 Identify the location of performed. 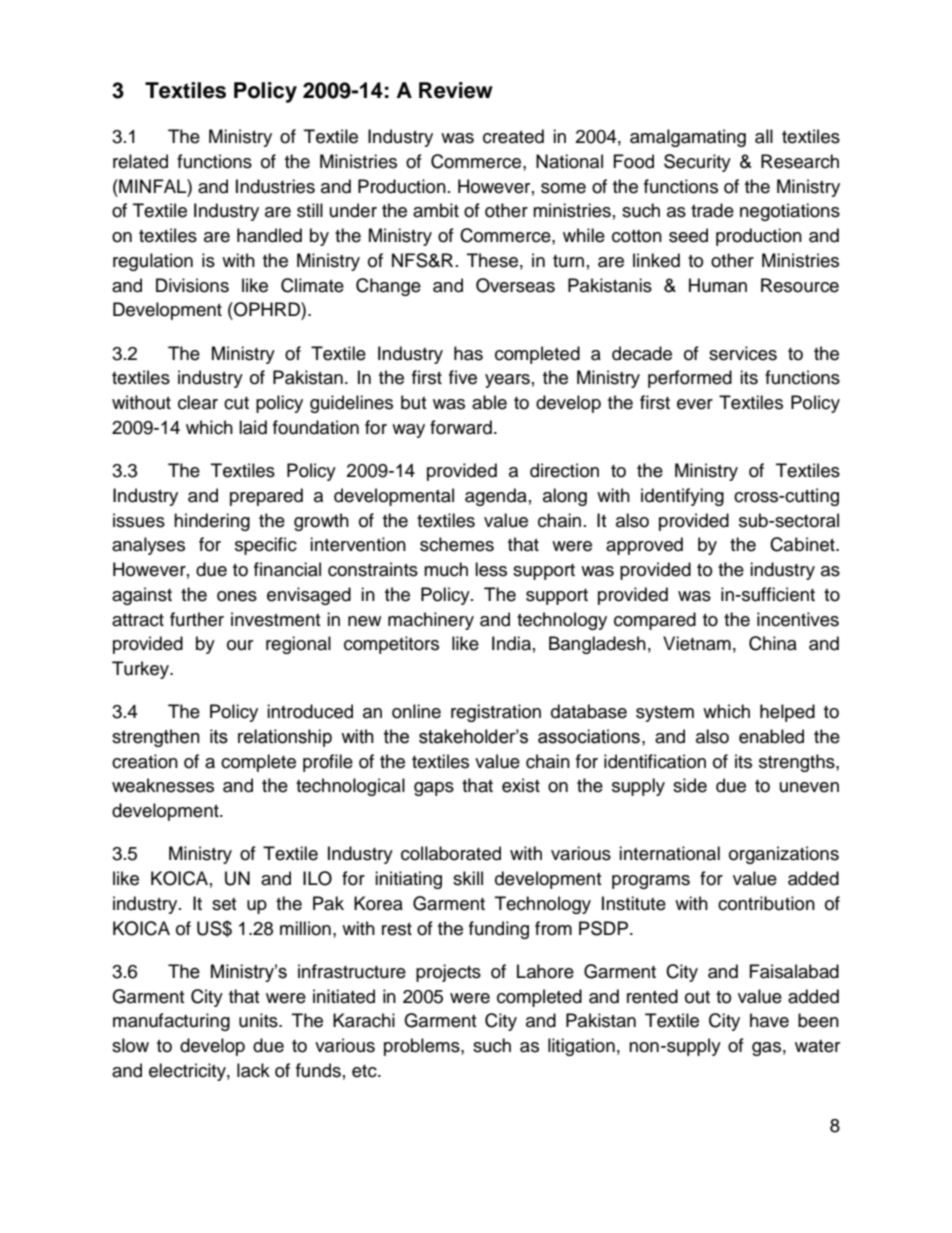
(690, 379).
